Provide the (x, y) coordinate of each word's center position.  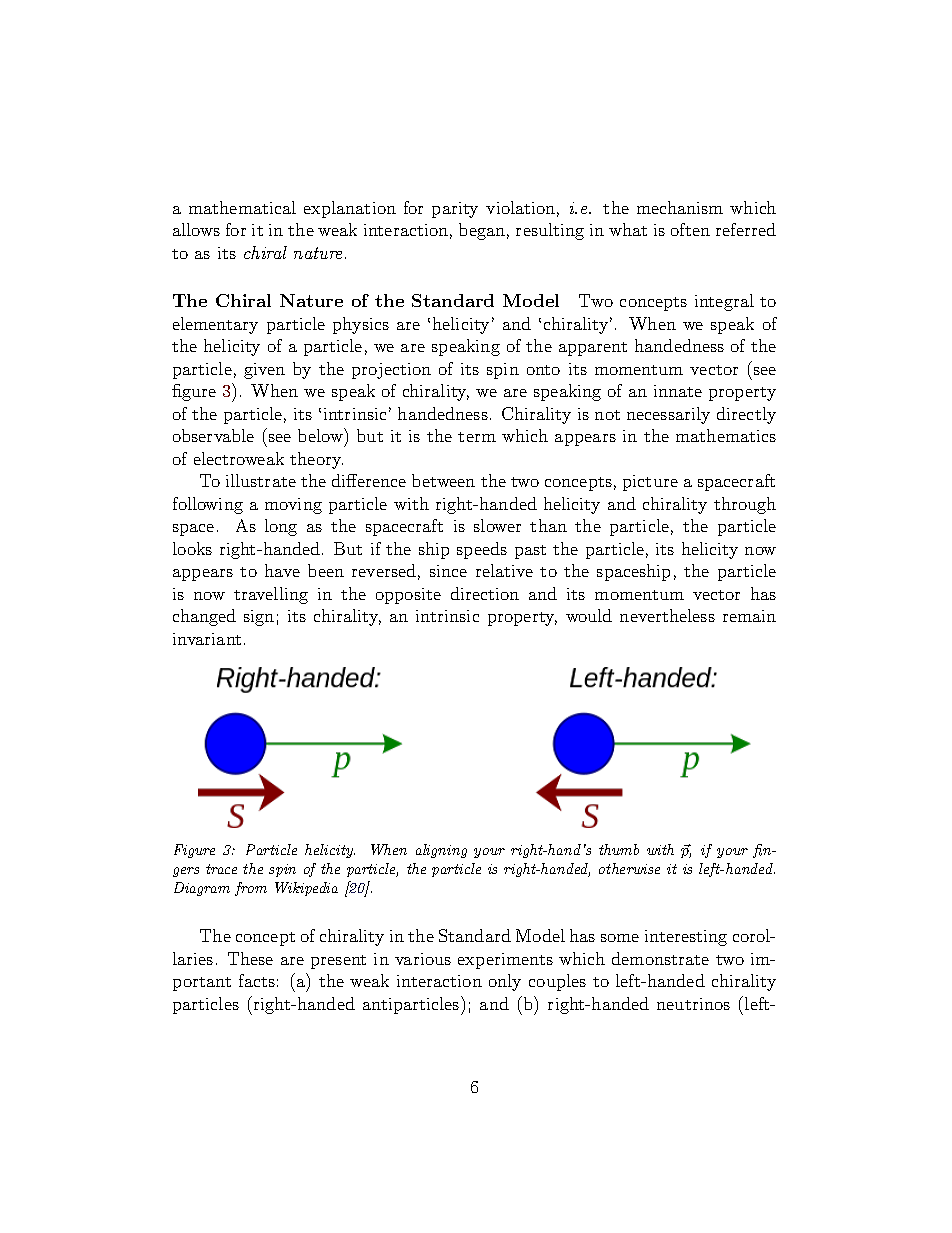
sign (259, 618)
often (690, 229)
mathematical (242, 207)
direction (485, 593)
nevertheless (667, 615)
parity (455, 210)
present (338, 962)
